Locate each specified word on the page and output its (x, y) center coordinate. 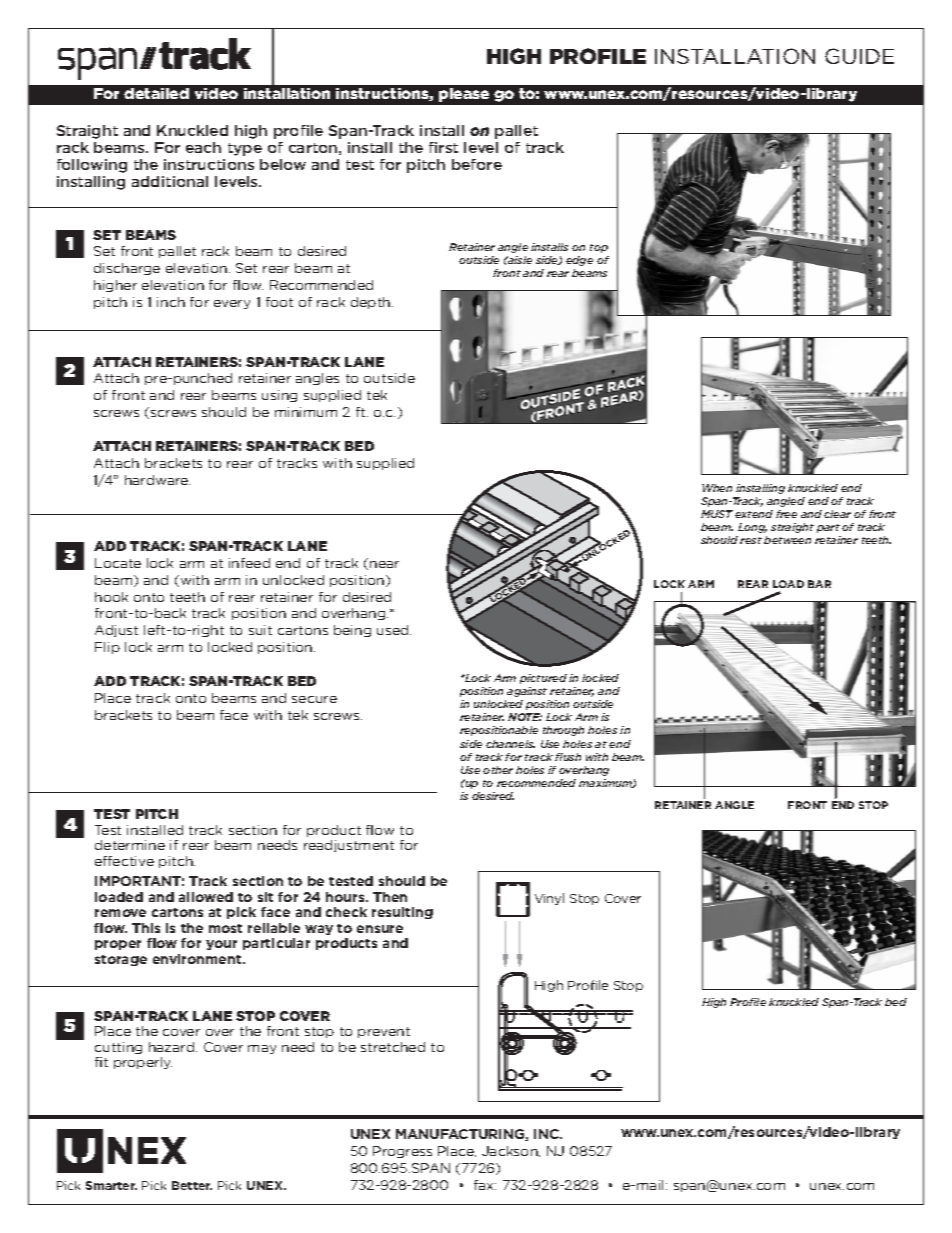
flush (568, 757)
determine (130, 845)
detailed (156, 93)
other (498, 770)
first (443, 147)
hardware (157, 480)
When (717, 488)
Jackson (511, 1151)
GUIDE (859, 56)
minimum (306, 412)
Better (192, 1185)
